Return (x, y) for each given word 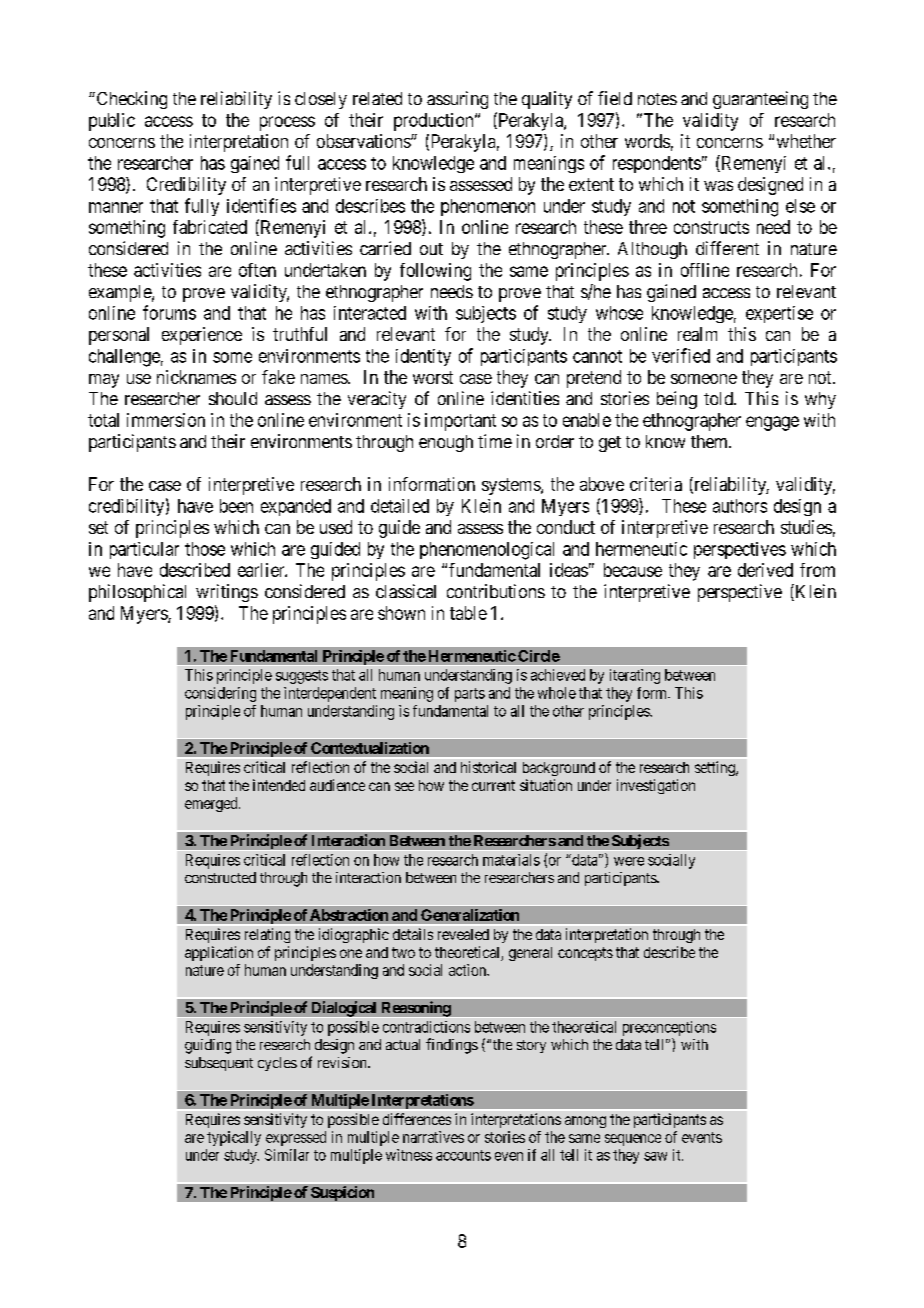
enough (446, 443)
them (710, 441)
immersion (166, 420)
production (435, 122)
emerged (212, 804)
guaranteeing (760, 100)
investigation (656, 786)
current (493, 785)
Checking (130, 100)
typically (234, 1138)
